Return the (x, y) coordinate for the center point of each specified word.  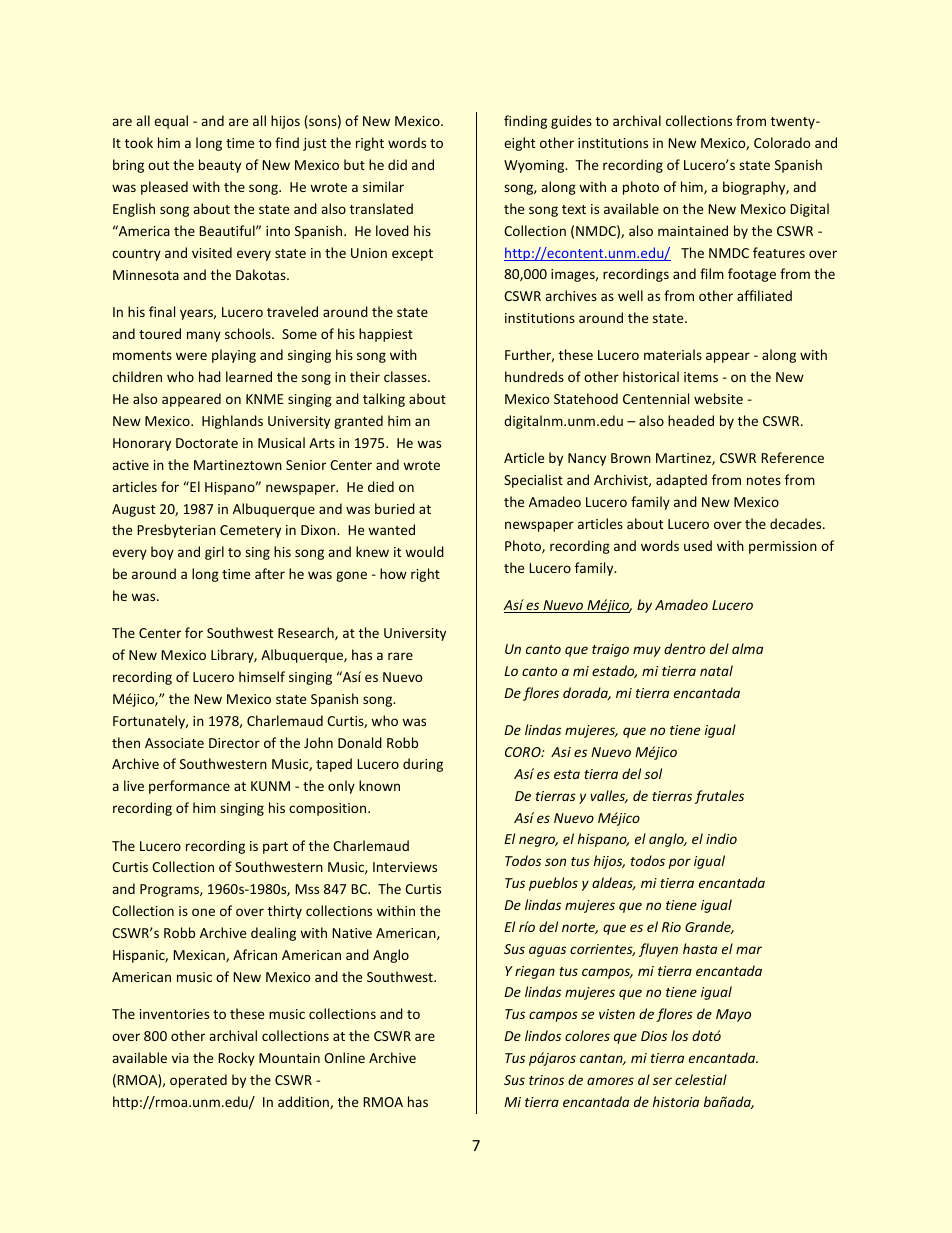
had (210, 376)
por (680, 863)
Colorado (782, 142)
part (275, 848)
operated (198, 1081)
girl (214, 553)
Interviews (405, 867)
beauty (220, 166)
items (701, 377)
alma (747, 648)
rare (400, 656)
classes (406, 376)
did (397, 164)
